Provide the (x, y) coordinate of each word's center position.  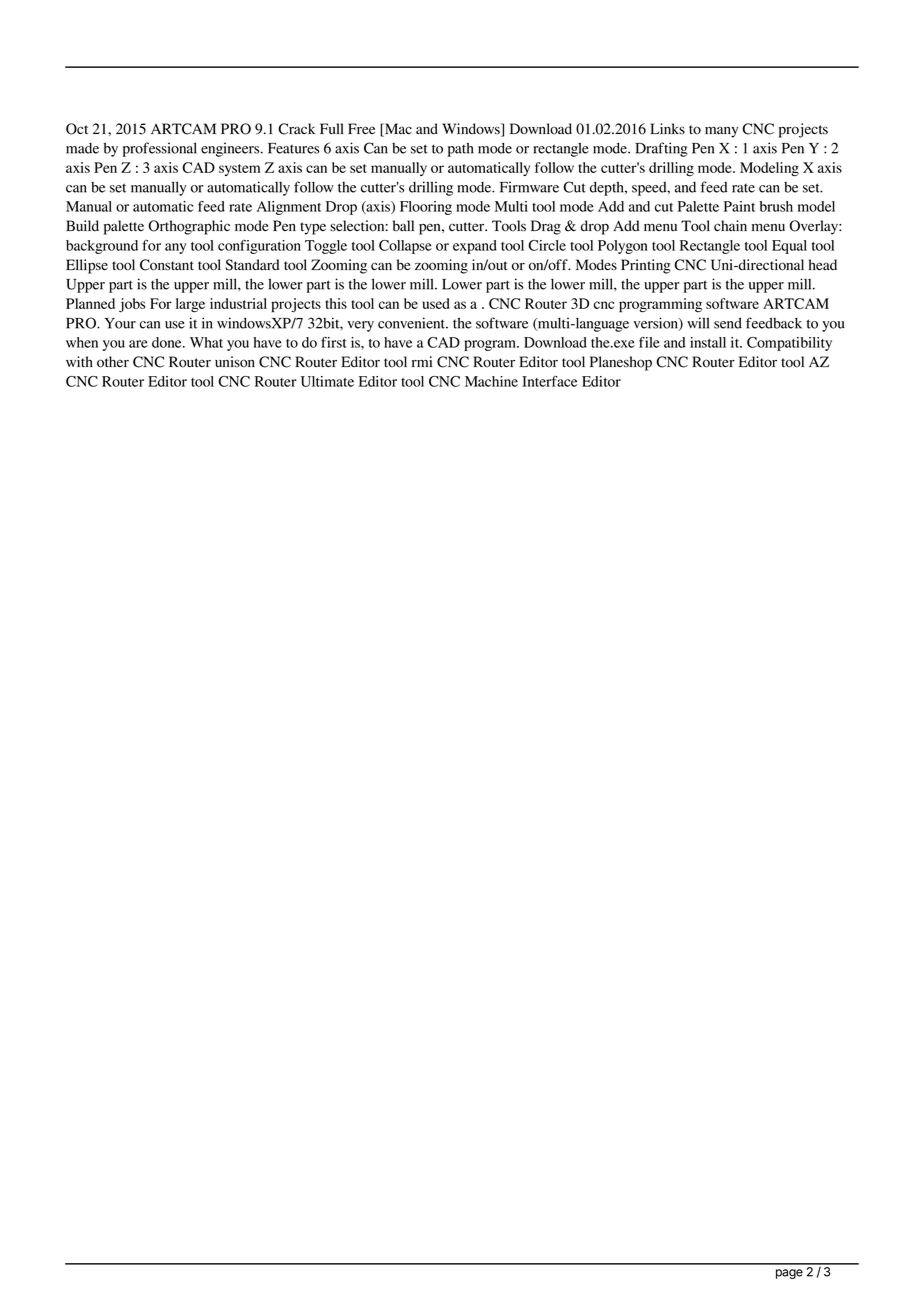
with (79, 361)
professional (160, 149)
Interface (549, 381)
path (461, 149)
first (334, 342)
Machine (491, 381)
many (721, 132)
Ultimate (327, 381)
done (168, 342)
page (789, 1274)
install (708, 342)
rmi (422, 361)
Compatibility (789, 344)
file (649, 342)
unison (235, 362)
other (113, 362)
